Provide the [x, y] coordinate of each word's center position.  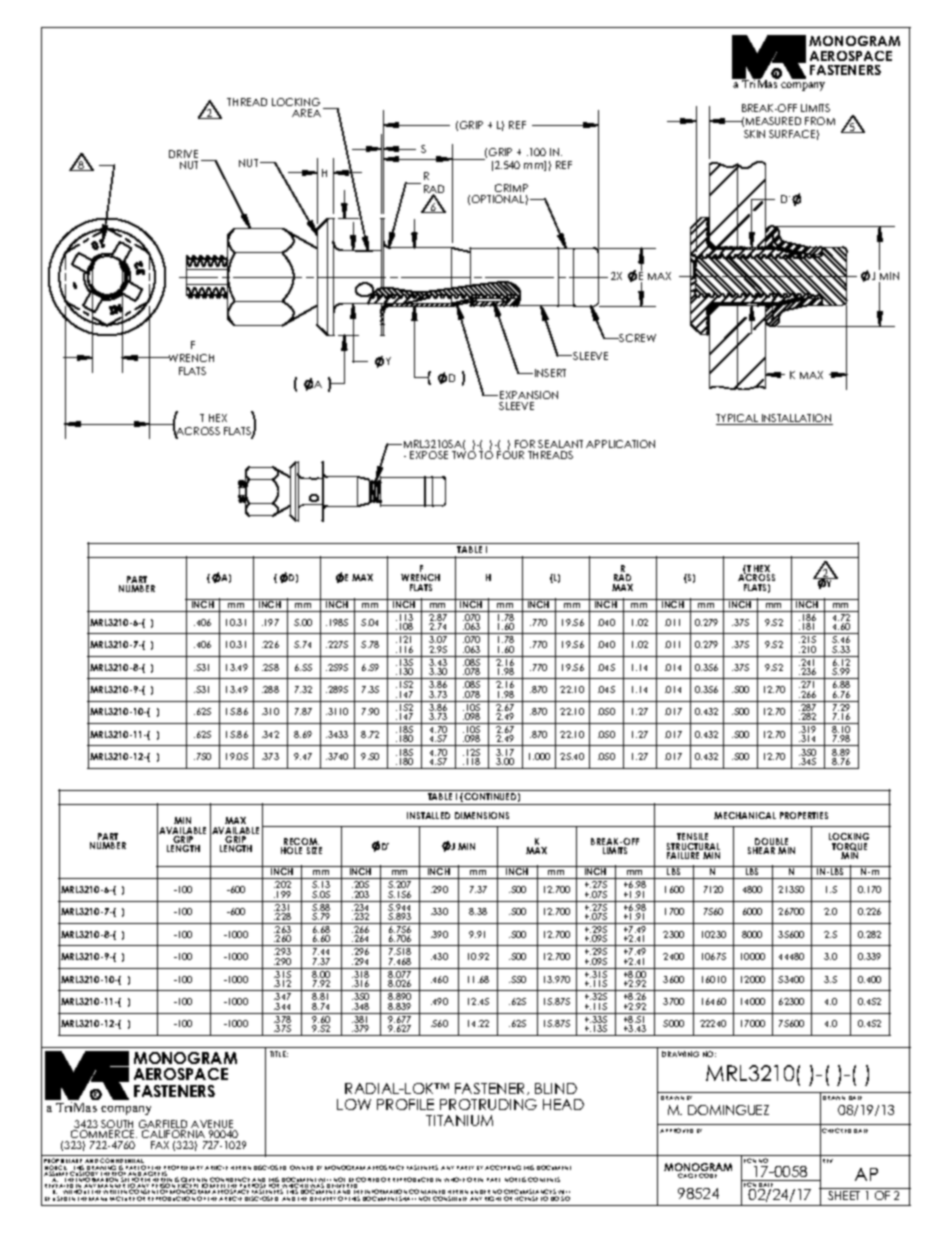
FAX [160, 1145]
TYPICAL [738, 419]
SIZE [314, 850]
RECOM [302, 843]
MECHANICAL [745, 815]
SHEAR [761, 850]
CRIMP [511, 188]
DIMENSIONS [482, 815]
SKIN [754, 134]
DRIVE [183, 154]
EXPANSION [529, 395]
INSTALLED [428, 815]
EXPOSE [429, 455]
